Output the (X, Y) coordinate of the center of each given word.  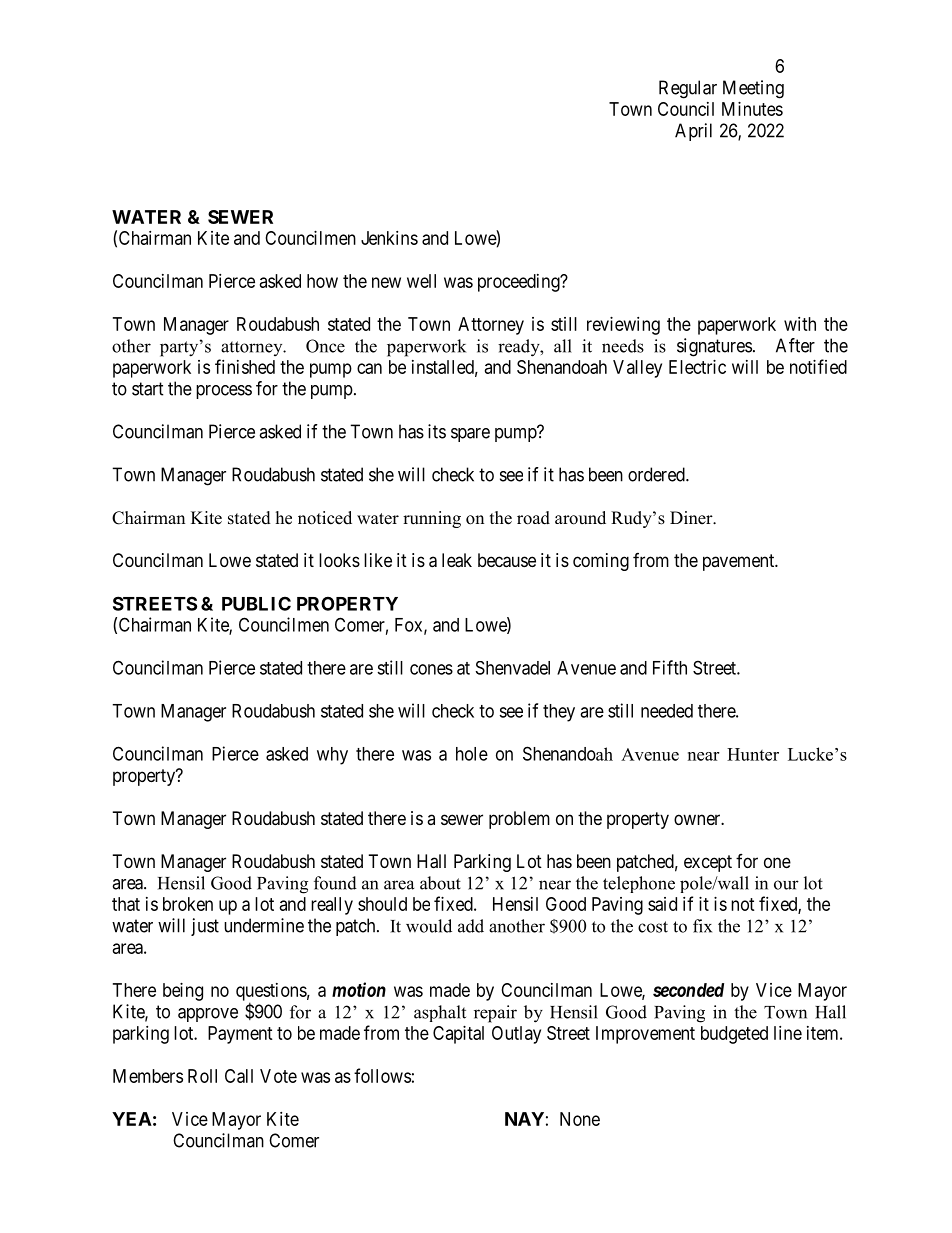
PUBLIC (256, 603)
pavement (740, 562)
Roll (202, 1076)
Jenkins (389, 238)
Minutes (752, 109)
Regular (688, 89)
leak (457, 560)
